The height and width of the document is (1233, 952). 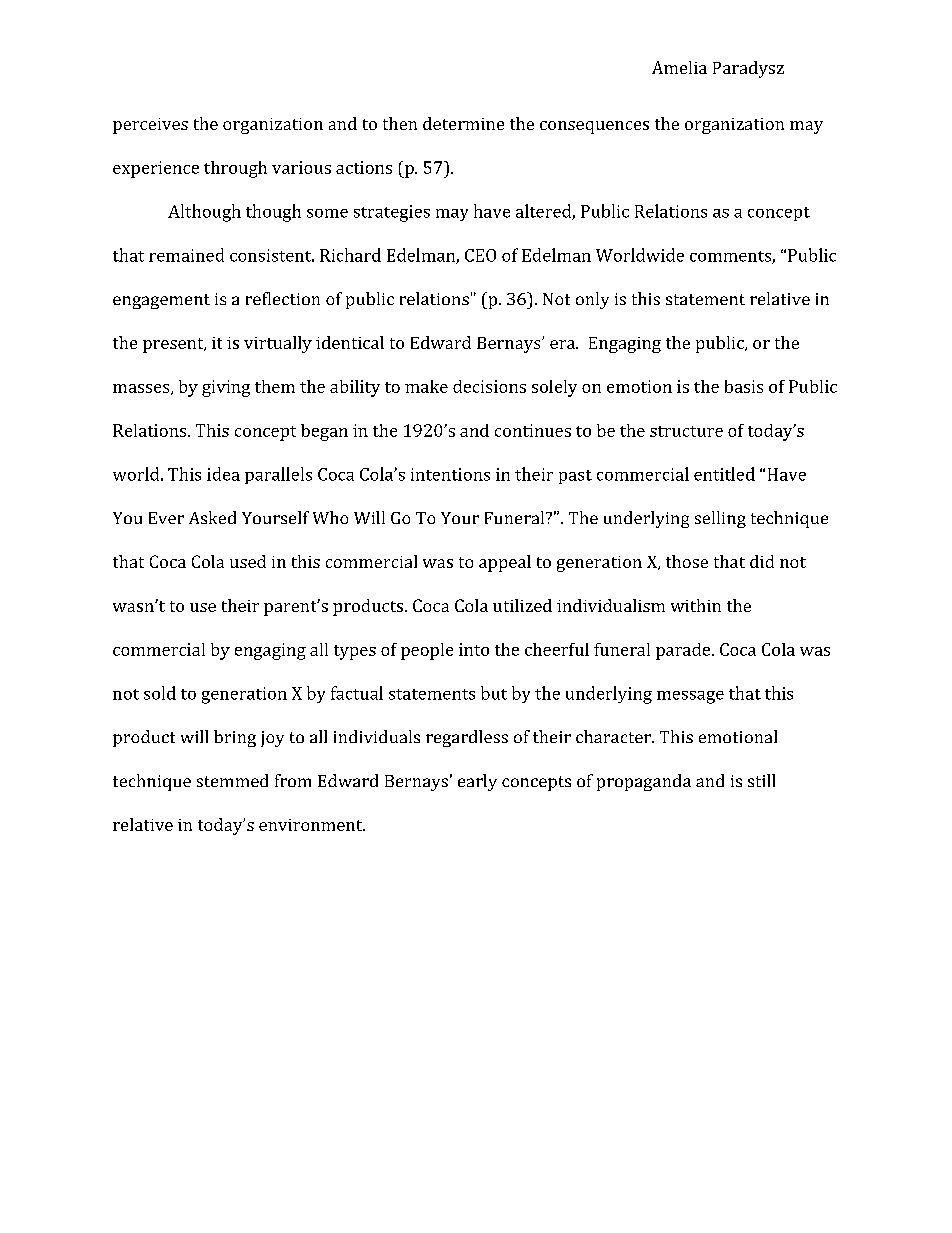 What do you see at coordinates (463, 123) in the document?
I see `determine` at bounding box center [463, 123].
